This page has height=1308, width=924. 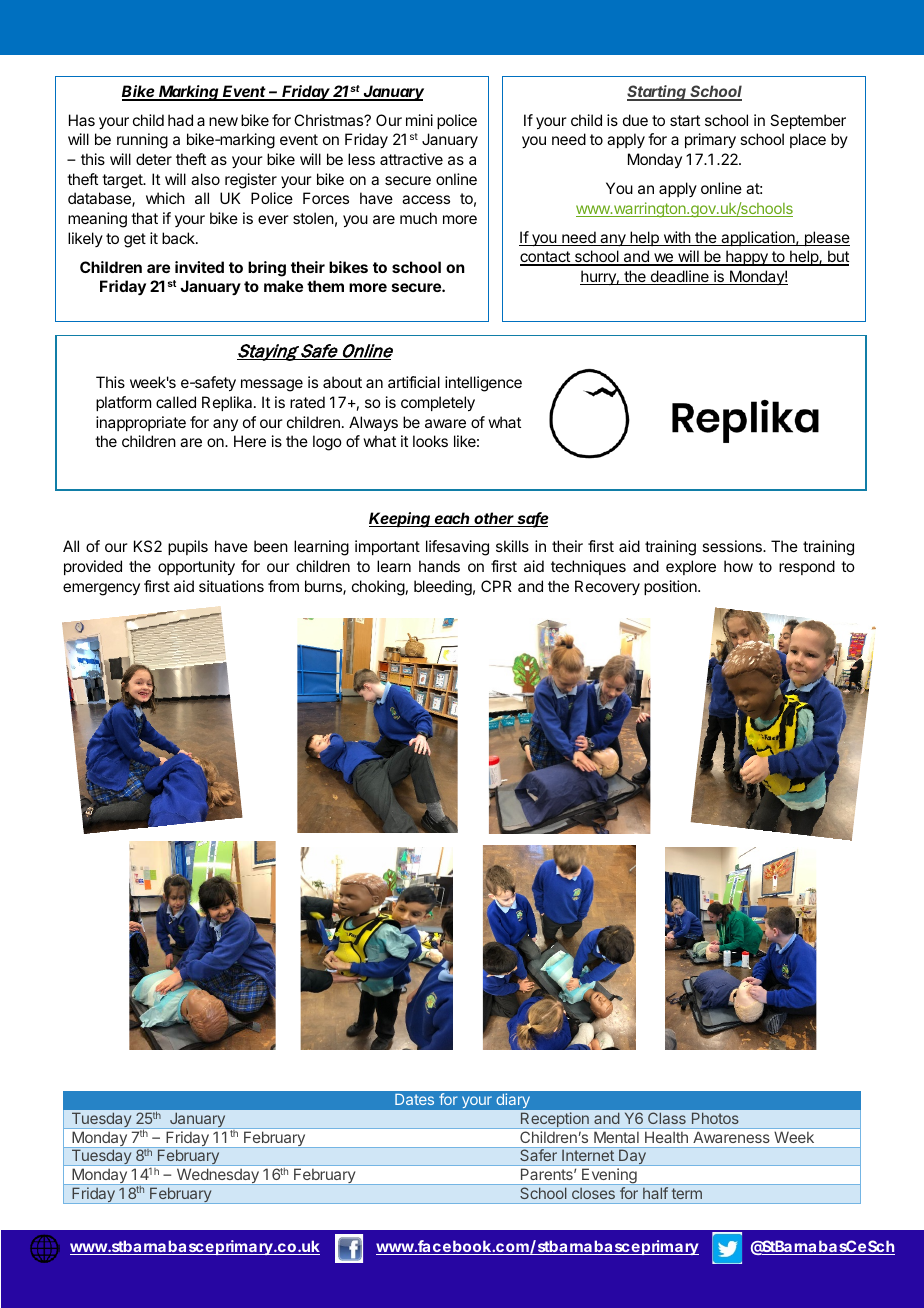 What do you see at coordinates (733, 546) in the page?
I see `sessions` at bounding box center [733, 546].
